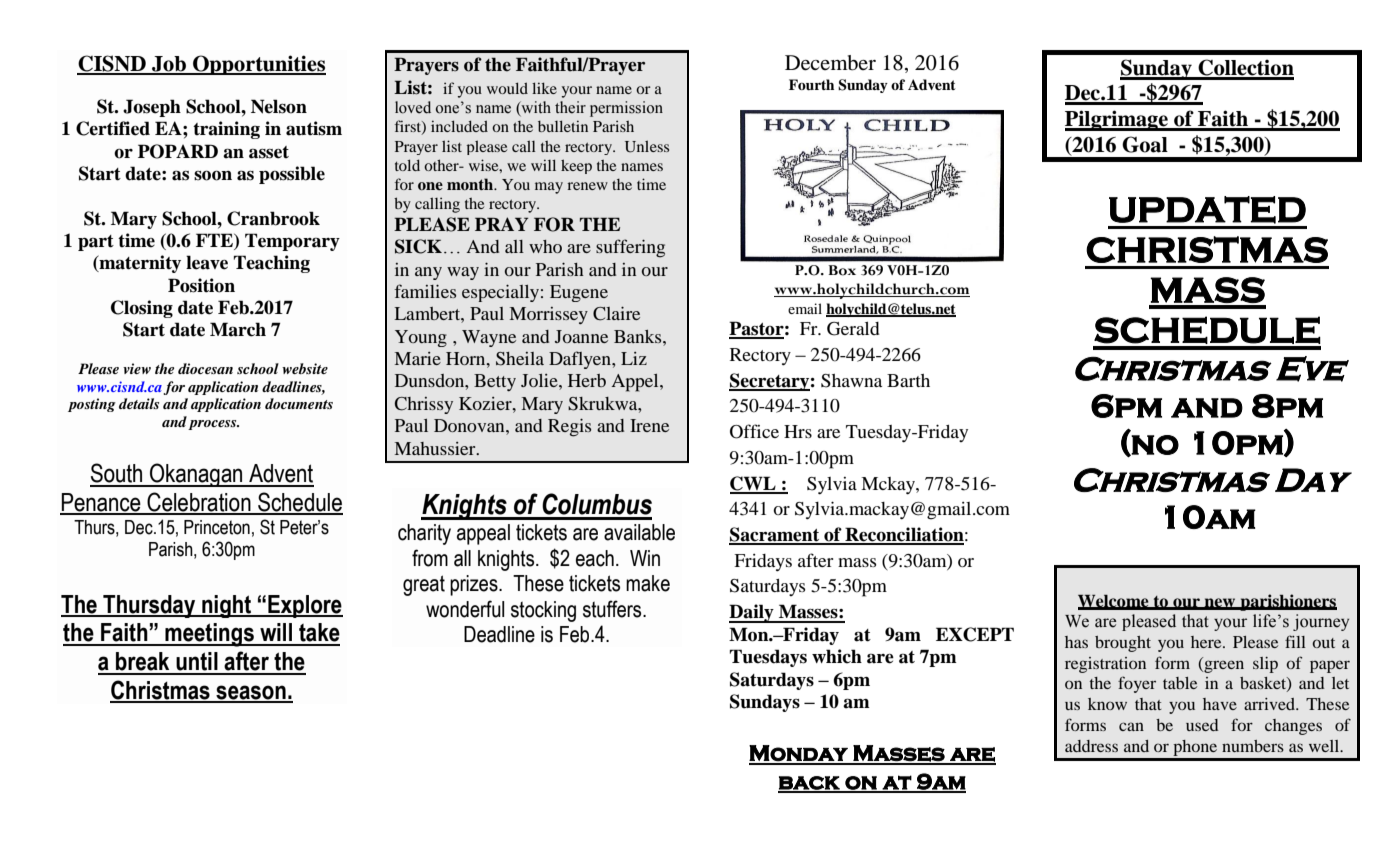  Describe the element at coordinates (908, 380) in the page. I see `Barth` at that location.
